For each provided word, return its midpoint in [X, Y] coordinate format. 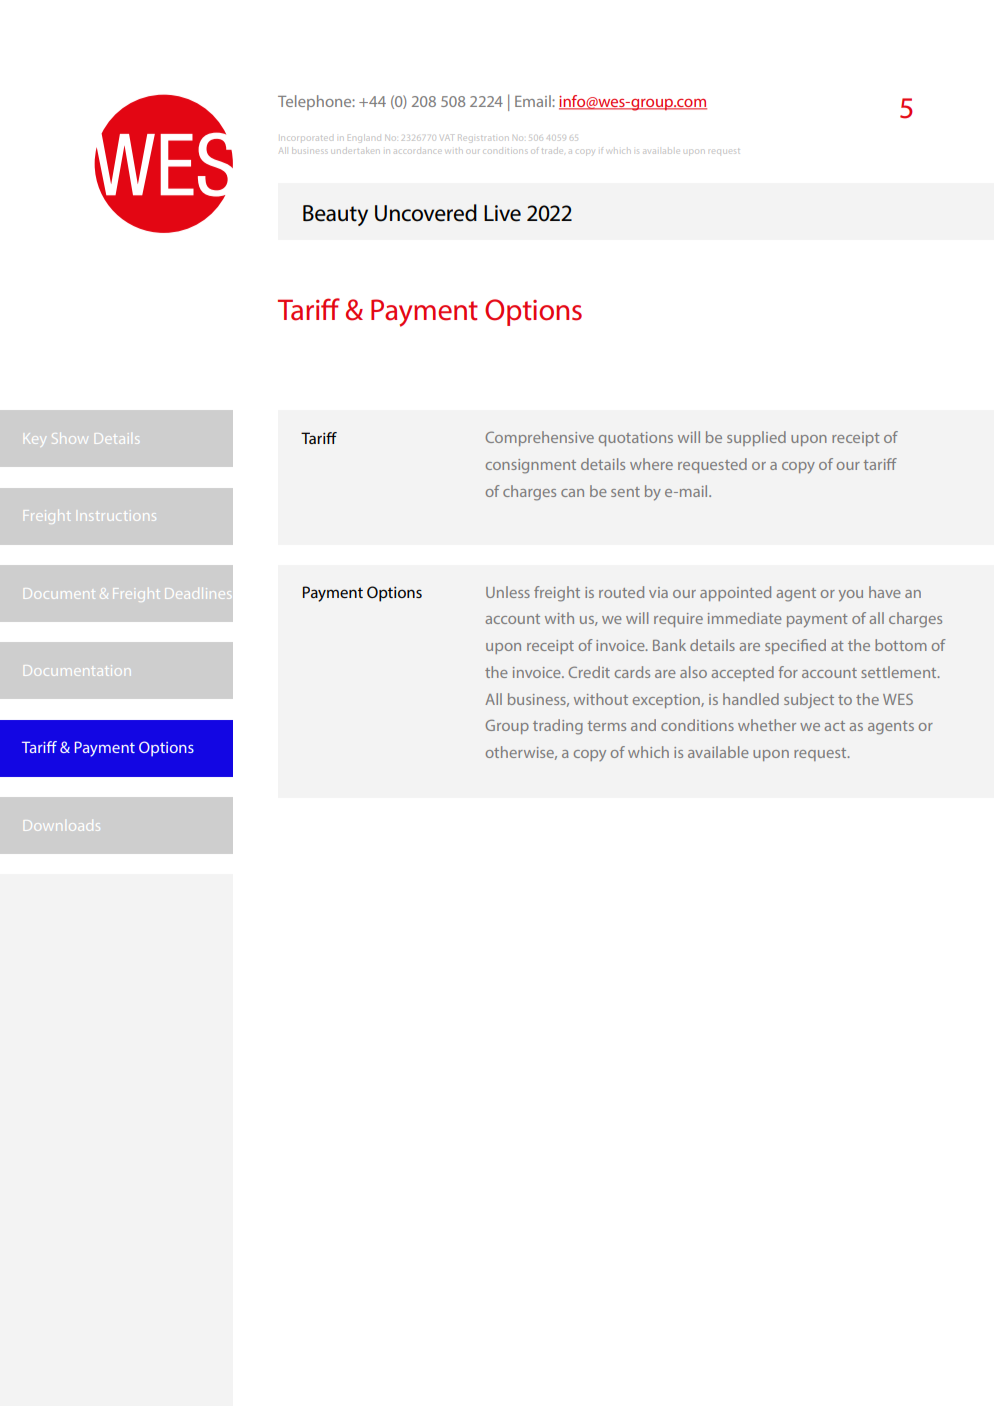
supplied [756, 438]
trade [551, 151]
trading [558, 727]
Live [502, 213]
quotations [636, 439]
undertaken [355, 151]
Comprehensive [539, 438]
